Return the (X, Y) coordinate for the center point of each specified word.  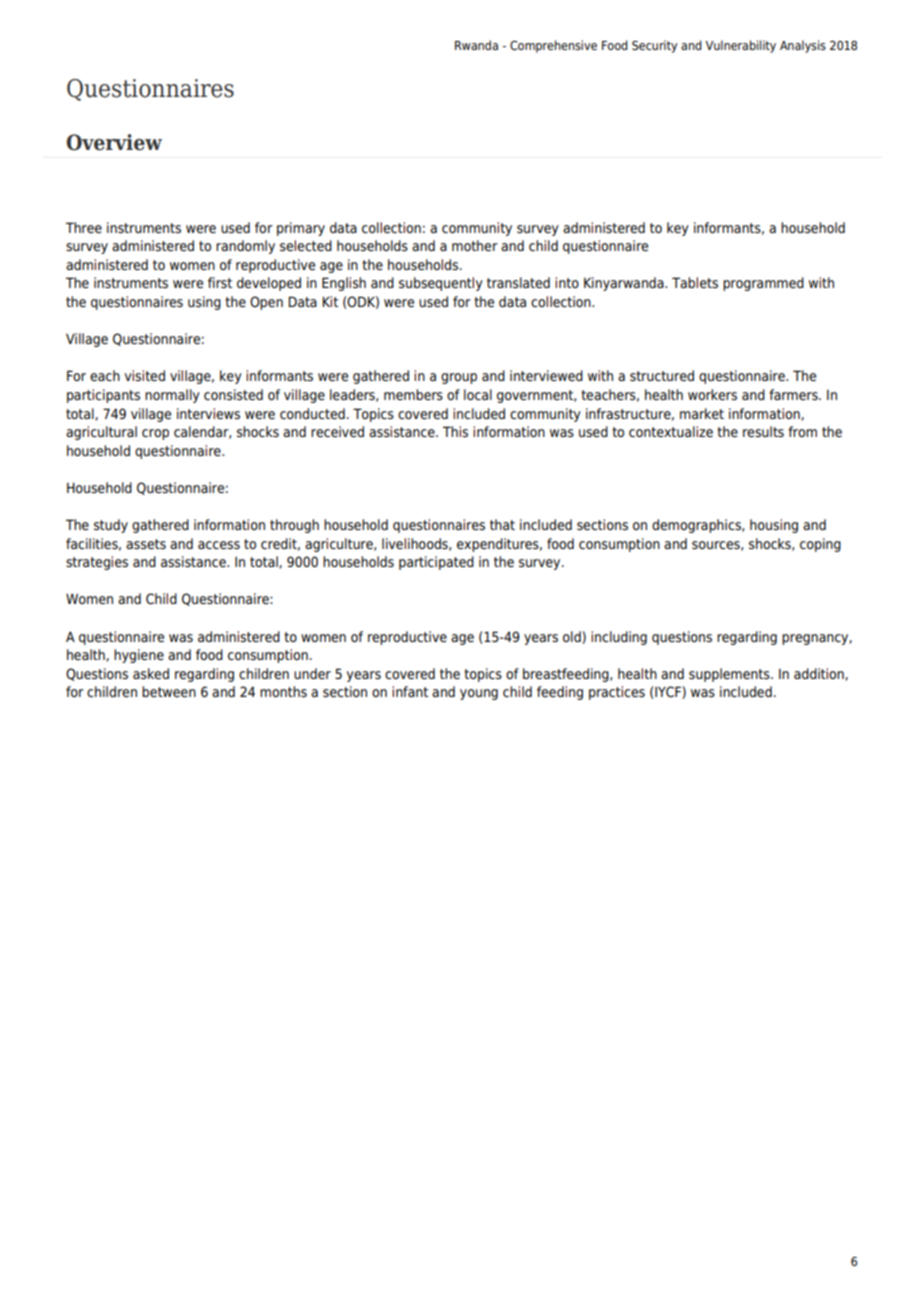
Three (84, 227)
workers (712, 394)
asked (151, 673)
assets (146, 544)
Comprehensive (553, 46)
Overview (114, 142)
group (459, 378)
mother (475, 245)
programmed (763, 284)
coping (820, 545)
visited (145, 375)
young (479, 694)
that (502, 524)
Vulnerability (741, 46)
